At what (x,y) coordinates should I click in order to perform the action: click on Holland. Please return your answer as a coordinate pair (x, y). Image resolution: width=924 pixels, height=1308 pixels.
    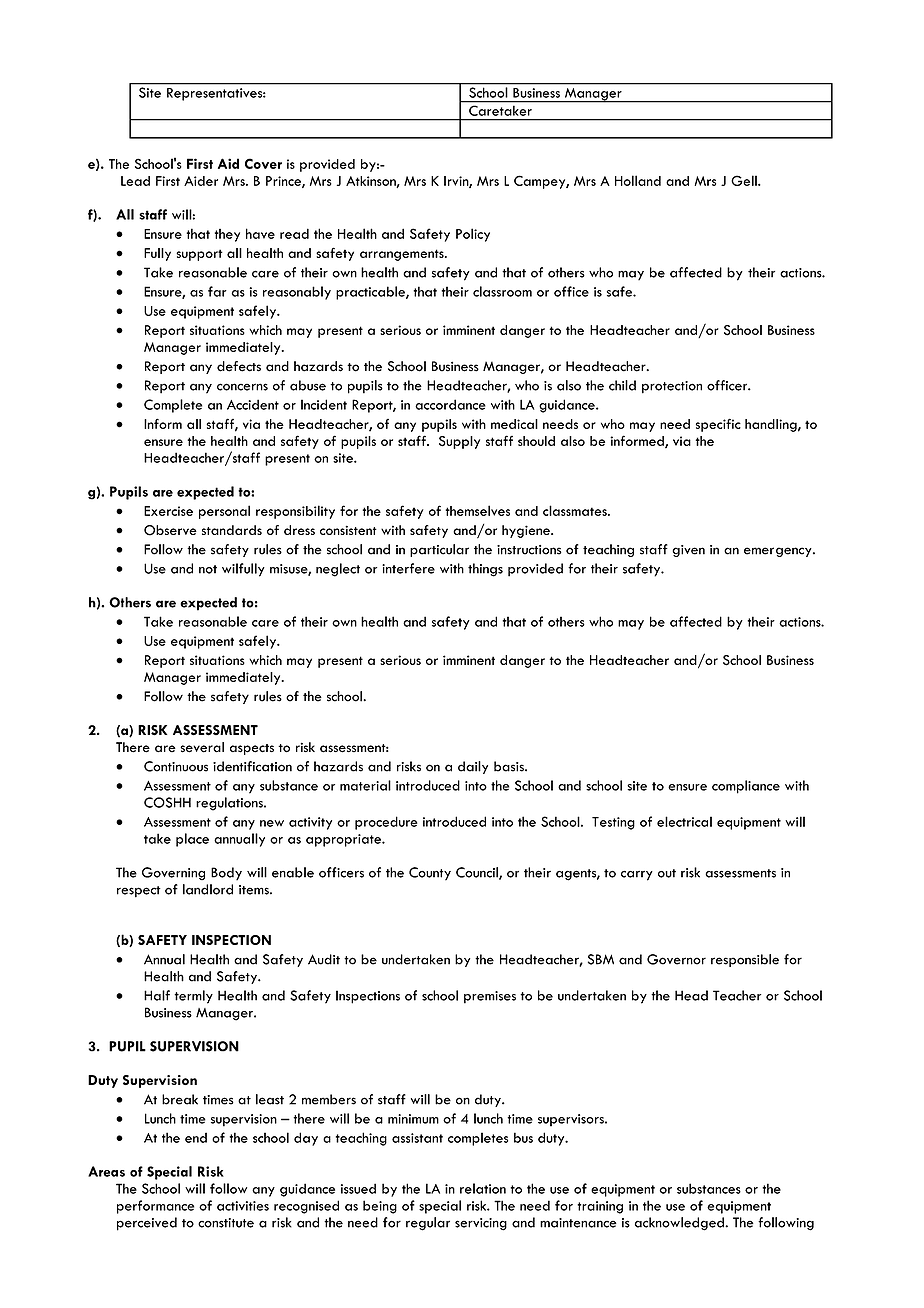
    Looking at the image, I should click on (638, 180).
